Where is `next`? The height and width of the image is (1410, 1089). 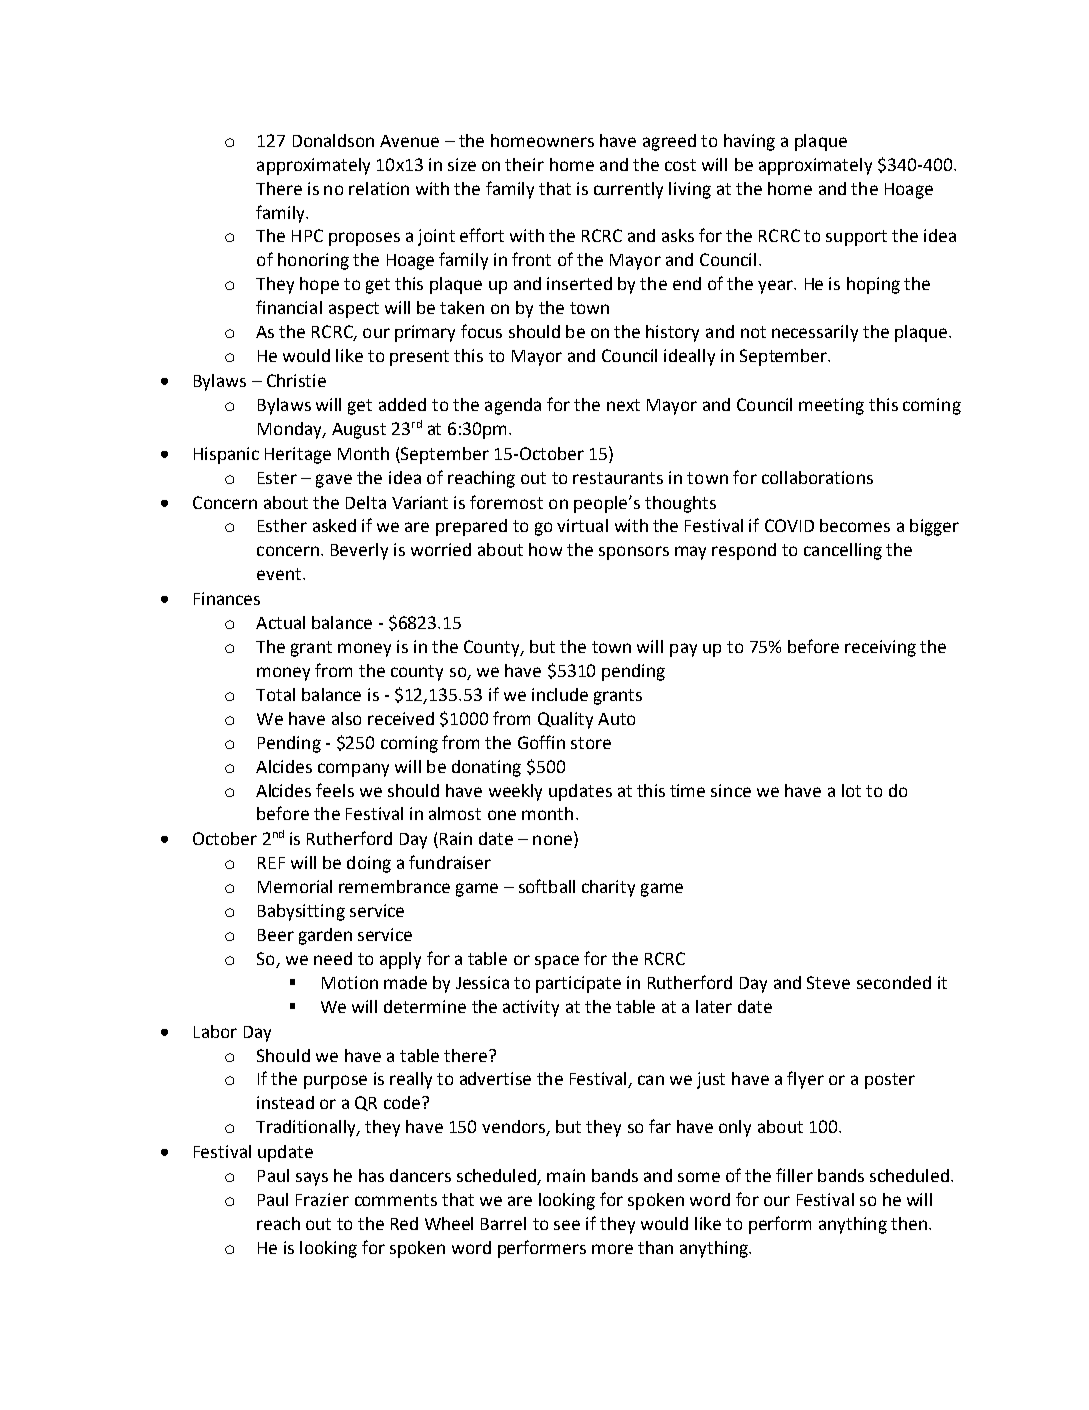 next is located at coordinates (623, 405).
